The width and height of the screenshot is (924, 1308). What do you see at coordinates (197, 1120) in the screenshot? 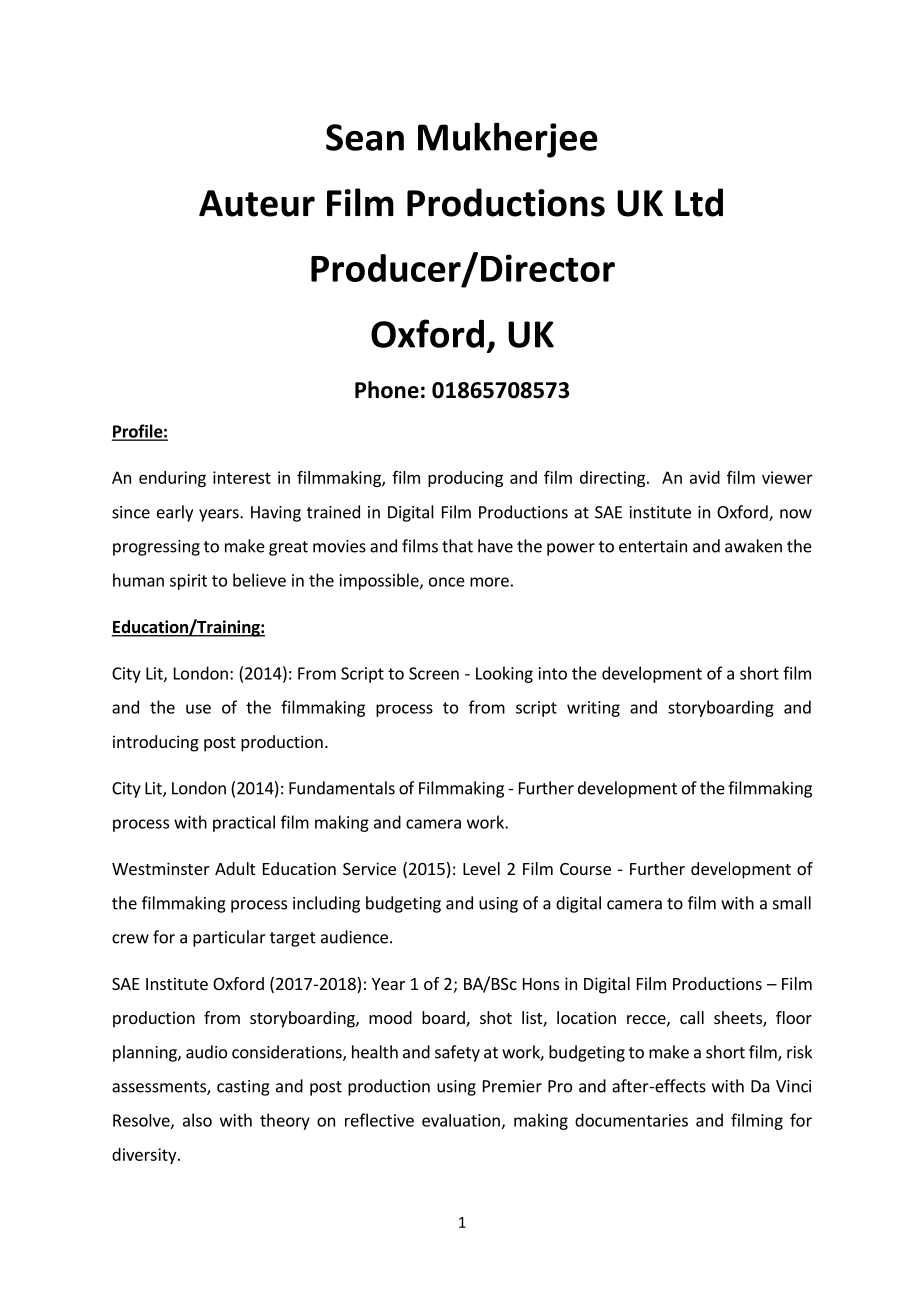
I see `also` at bounding box center [197, 1120].
